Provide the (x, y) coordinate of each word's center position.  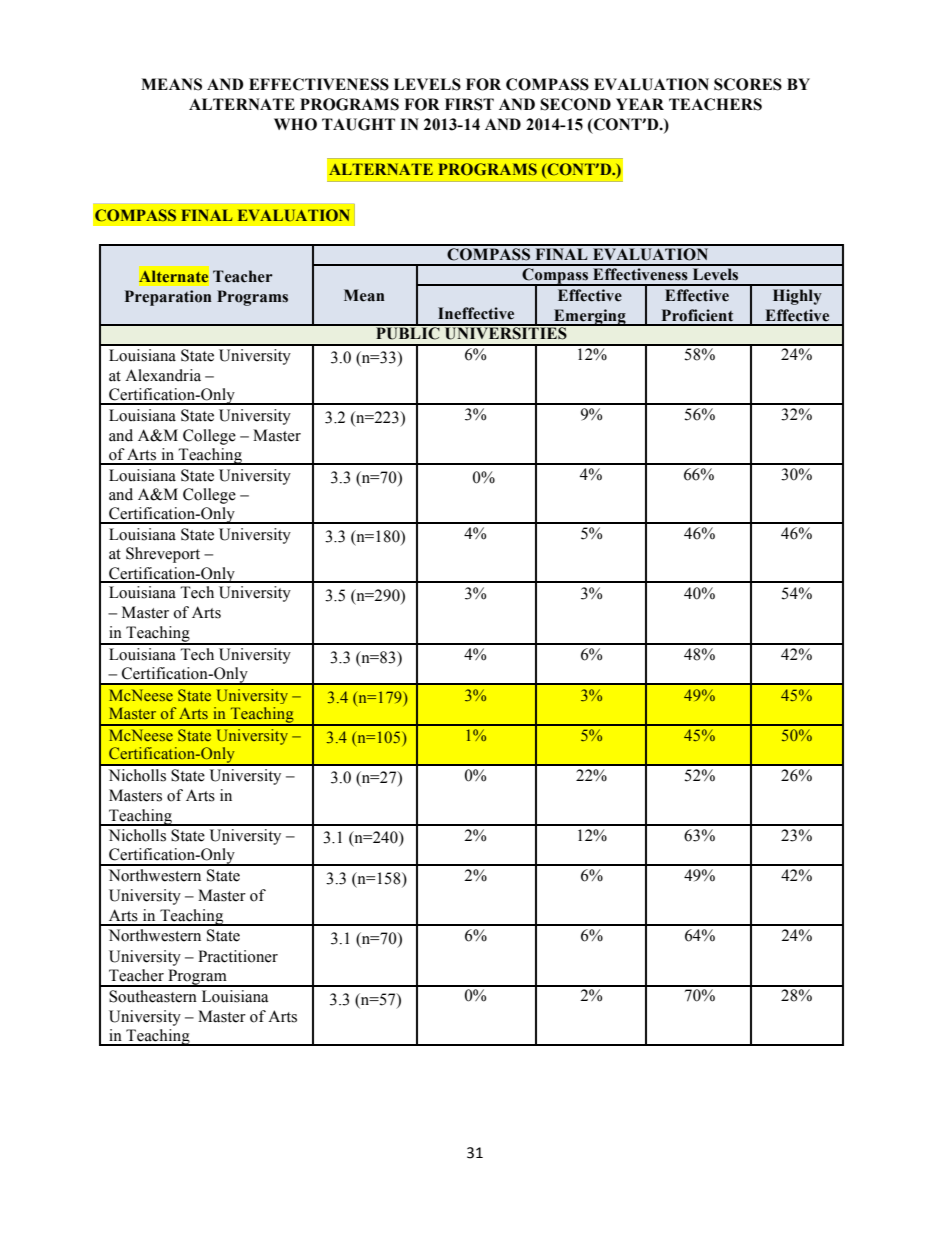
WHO (295, 124)
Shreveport (163, 555)
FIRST (469, 104)
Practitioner (238, 956)
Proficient (697, 315)
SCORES (748, 84)
